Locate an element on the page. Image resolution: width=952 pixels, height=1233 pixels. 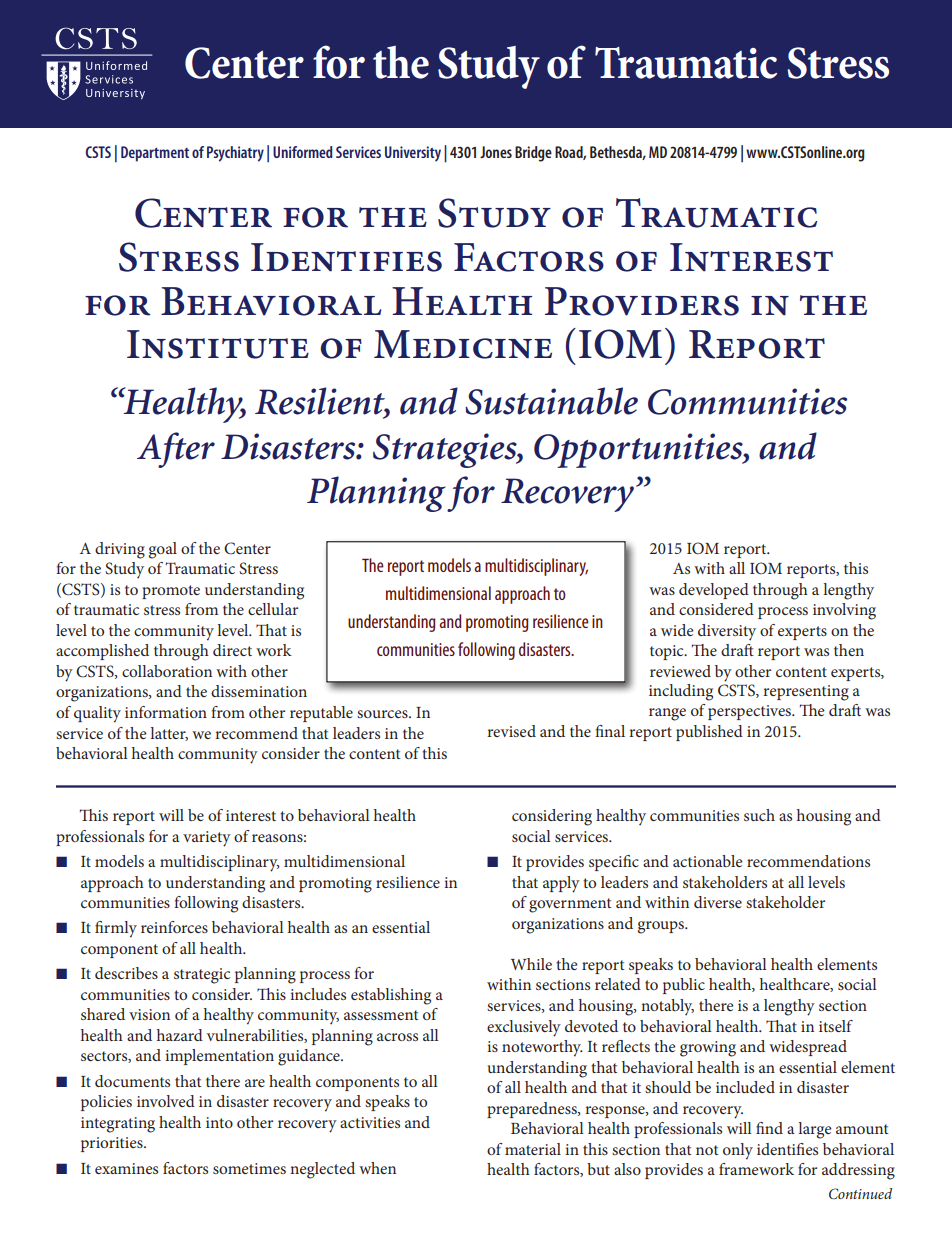
revised is located at coordinates (511, 731).
